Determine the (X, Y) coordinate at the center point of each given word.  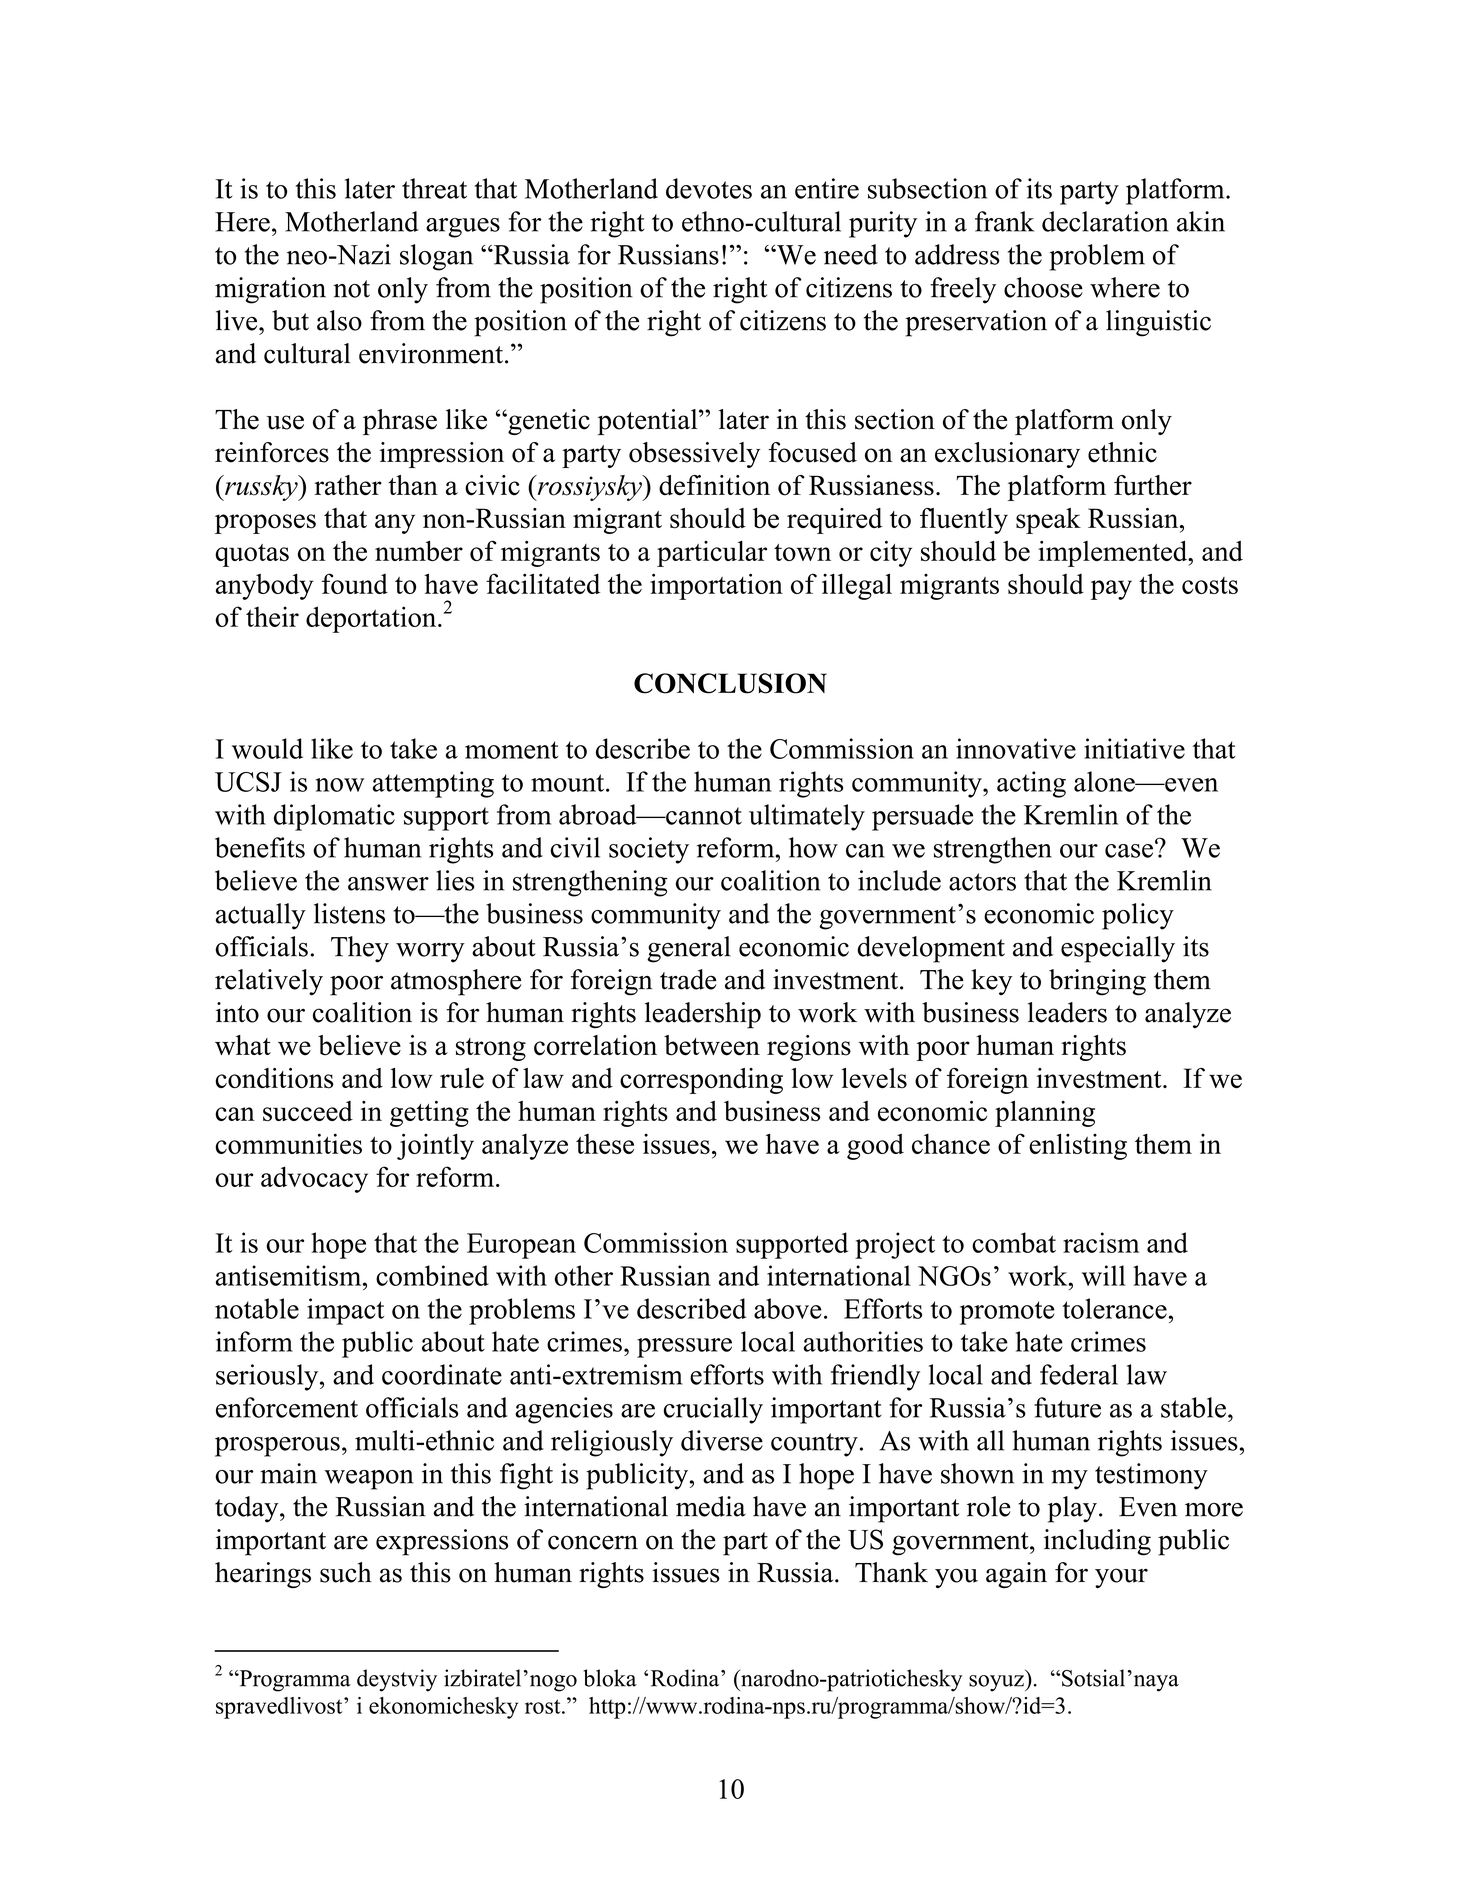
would (267, 748)
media (711, 1506)
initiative (1134, 748)
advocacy (314, 1179)
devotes (709, 188)
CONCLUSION (730, 683)
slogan (436, 257)
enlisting (1078, 1146)
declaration (1105, 221)
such (346, 1572)
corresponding (701, 1081)
